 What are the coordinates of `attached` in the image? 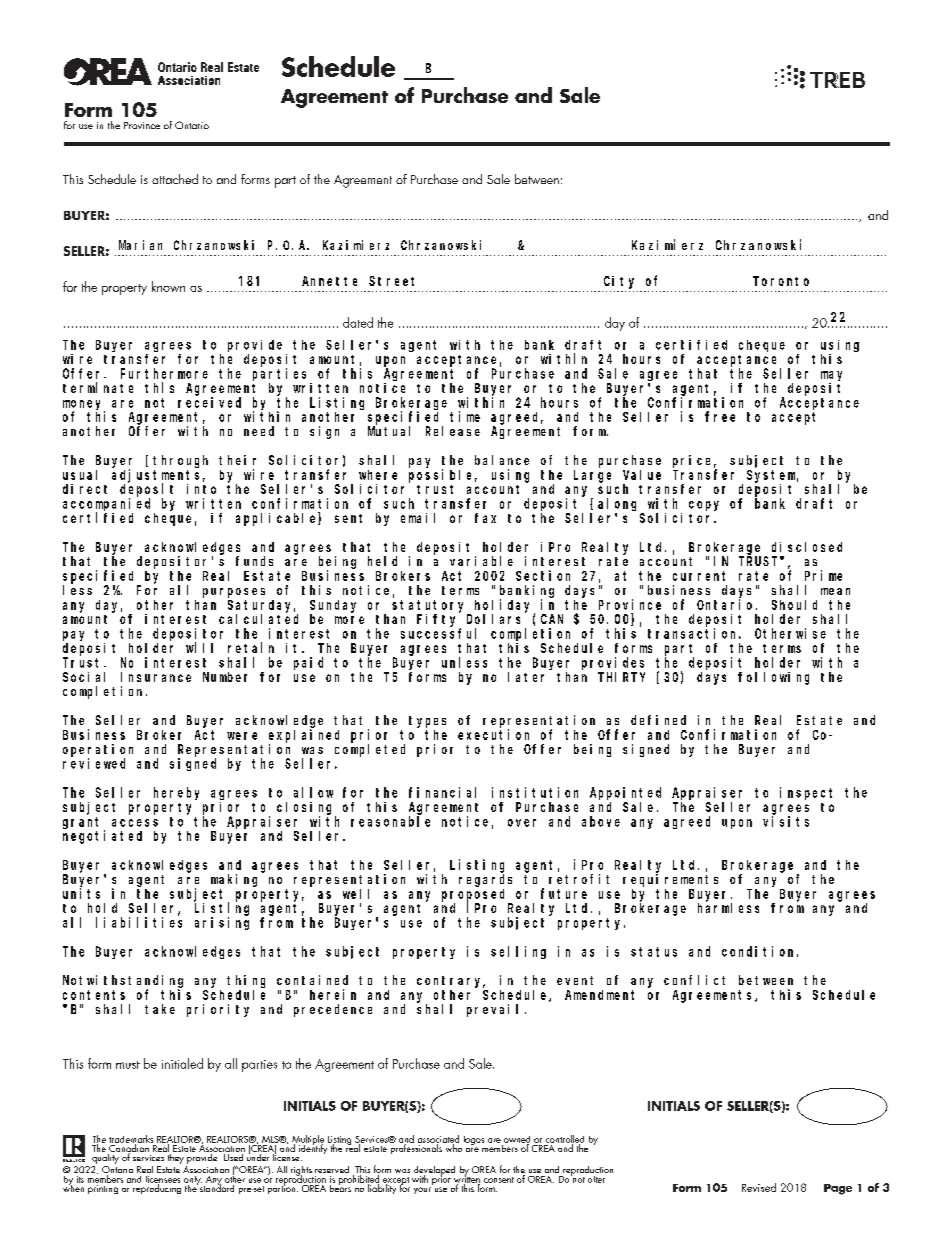 It's located at (175, 179).
